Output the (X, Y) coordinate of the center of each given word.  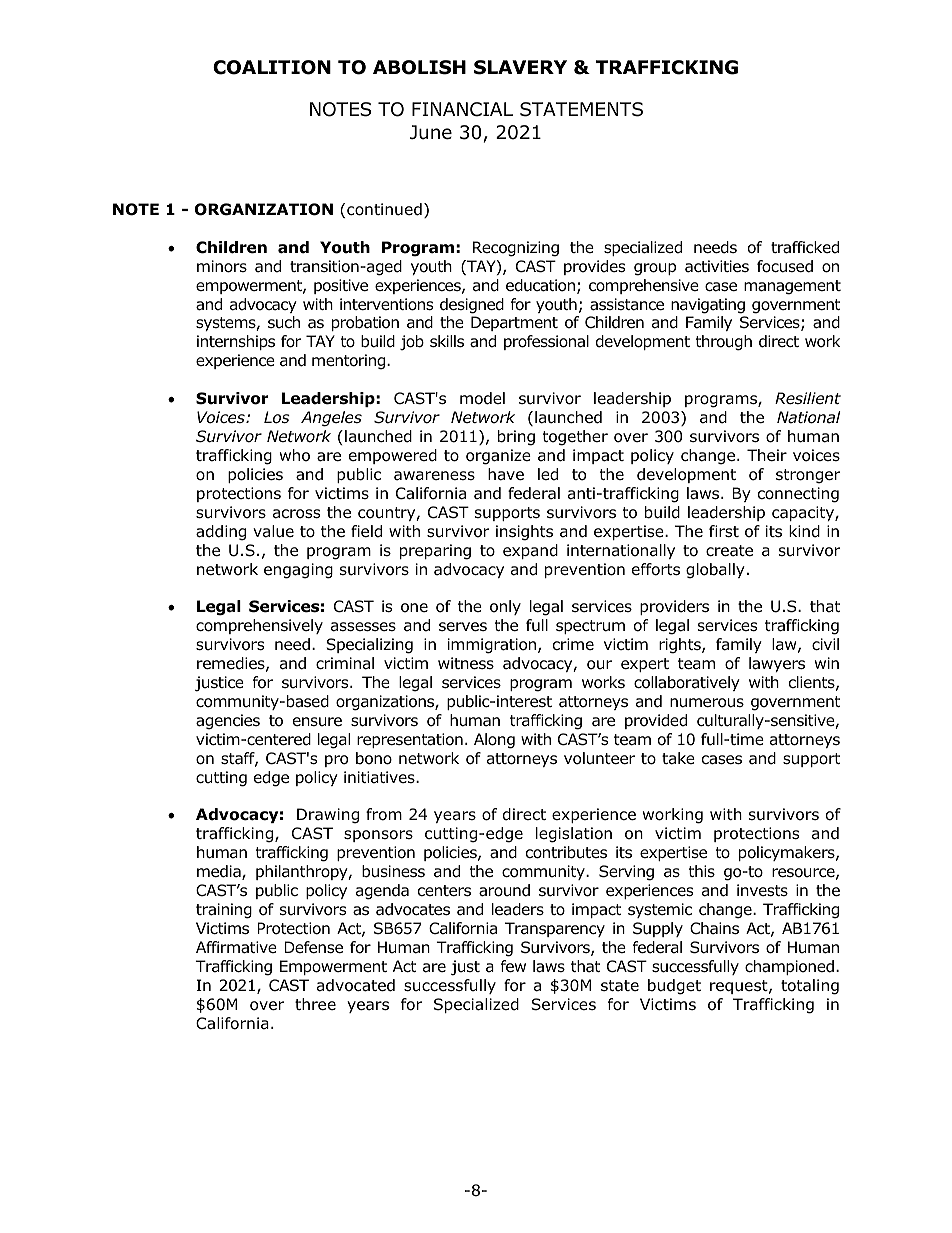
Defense (313, 947)
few (513, 966)
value (273, 531)
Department (514, 323)
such (284, 322)
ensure (317, 721)
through (723, 343)
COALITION (272, 67)
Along (494, 741)
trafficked (805, 247)
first (724, 531)
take (678, 758)
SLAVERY (520, 67)
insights (524, 533)
